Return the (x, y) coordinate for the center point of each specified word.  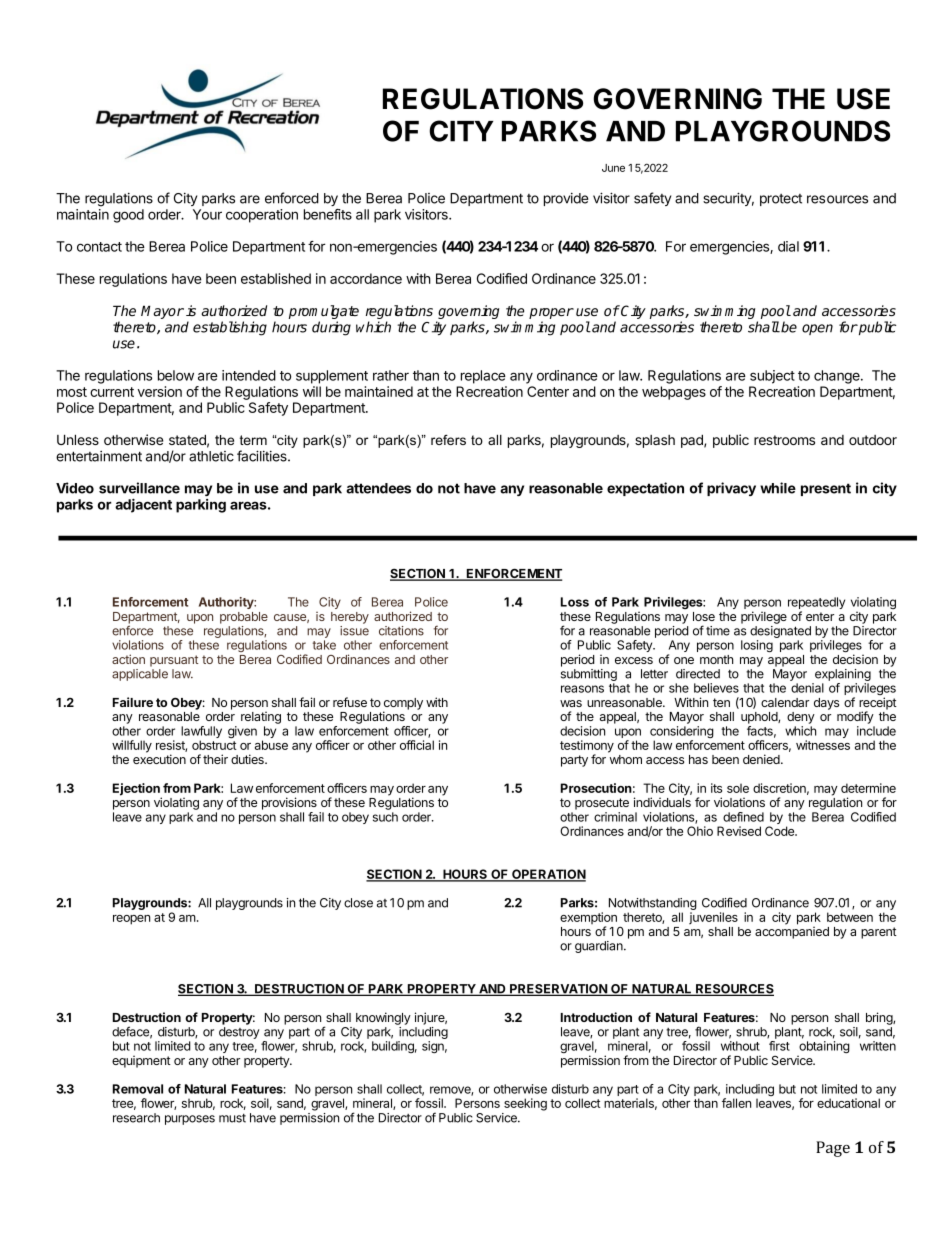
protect (781, 200)
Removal (138, 1089)
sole (738, 788)
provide (566, 199)
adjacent (143, 505)
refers (448, 440)
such (385, 817)
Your (207, 214)
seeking (525, 1104)
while (778, 488)
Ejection (137, 790)
